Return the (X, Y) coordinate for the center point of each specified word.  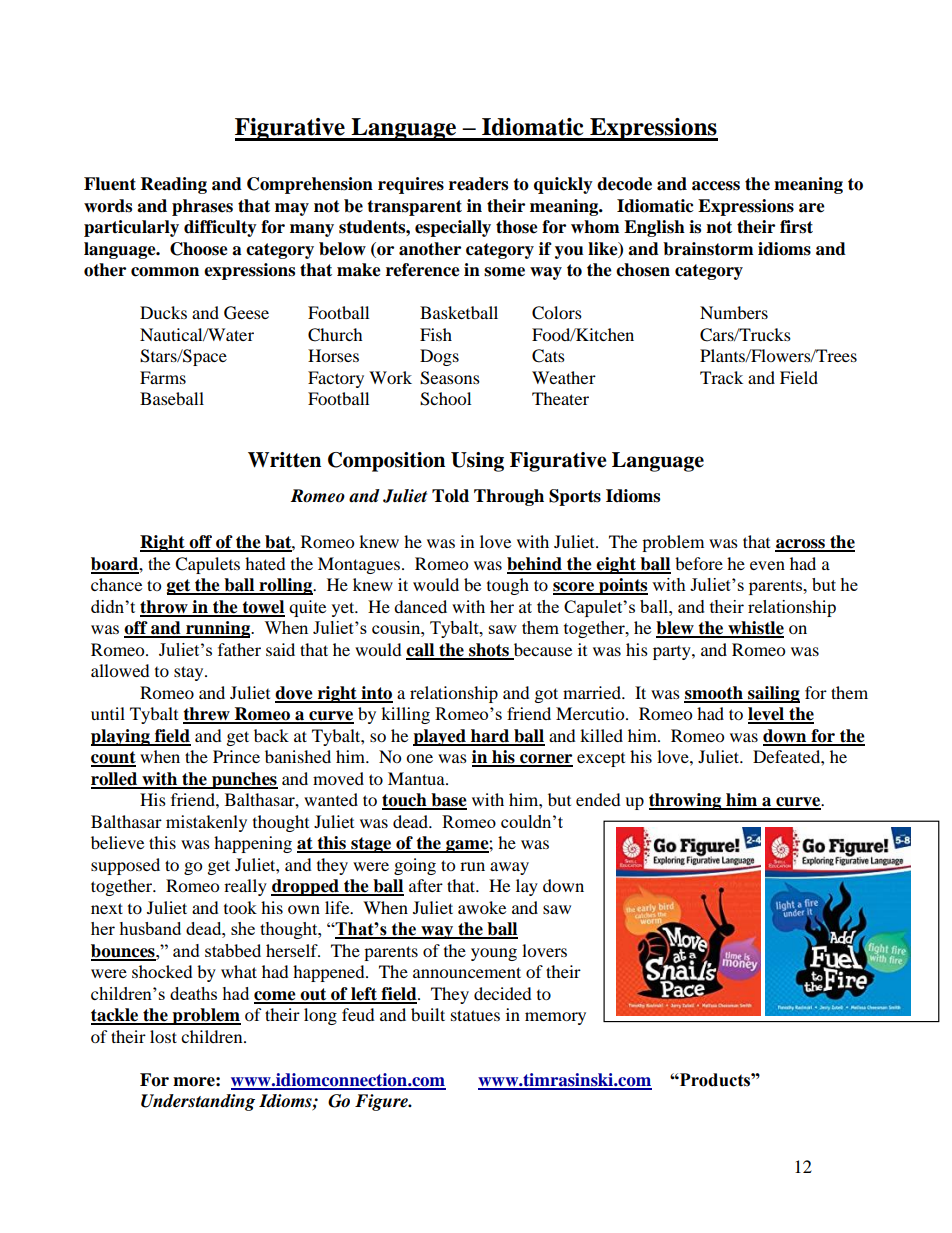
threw (207, 715)
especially (453, 228)
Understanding (198, 1102)
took (240, 907)
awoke (482, 907)
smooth (714, 694)
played (440, 737)
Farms (163, 377)
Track (721, 377)
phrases (202, 207)
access (716, 186)
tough (508, 586)
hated (265, 563)
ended (598, 799)
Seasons (450, 378)
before (699, 563)
